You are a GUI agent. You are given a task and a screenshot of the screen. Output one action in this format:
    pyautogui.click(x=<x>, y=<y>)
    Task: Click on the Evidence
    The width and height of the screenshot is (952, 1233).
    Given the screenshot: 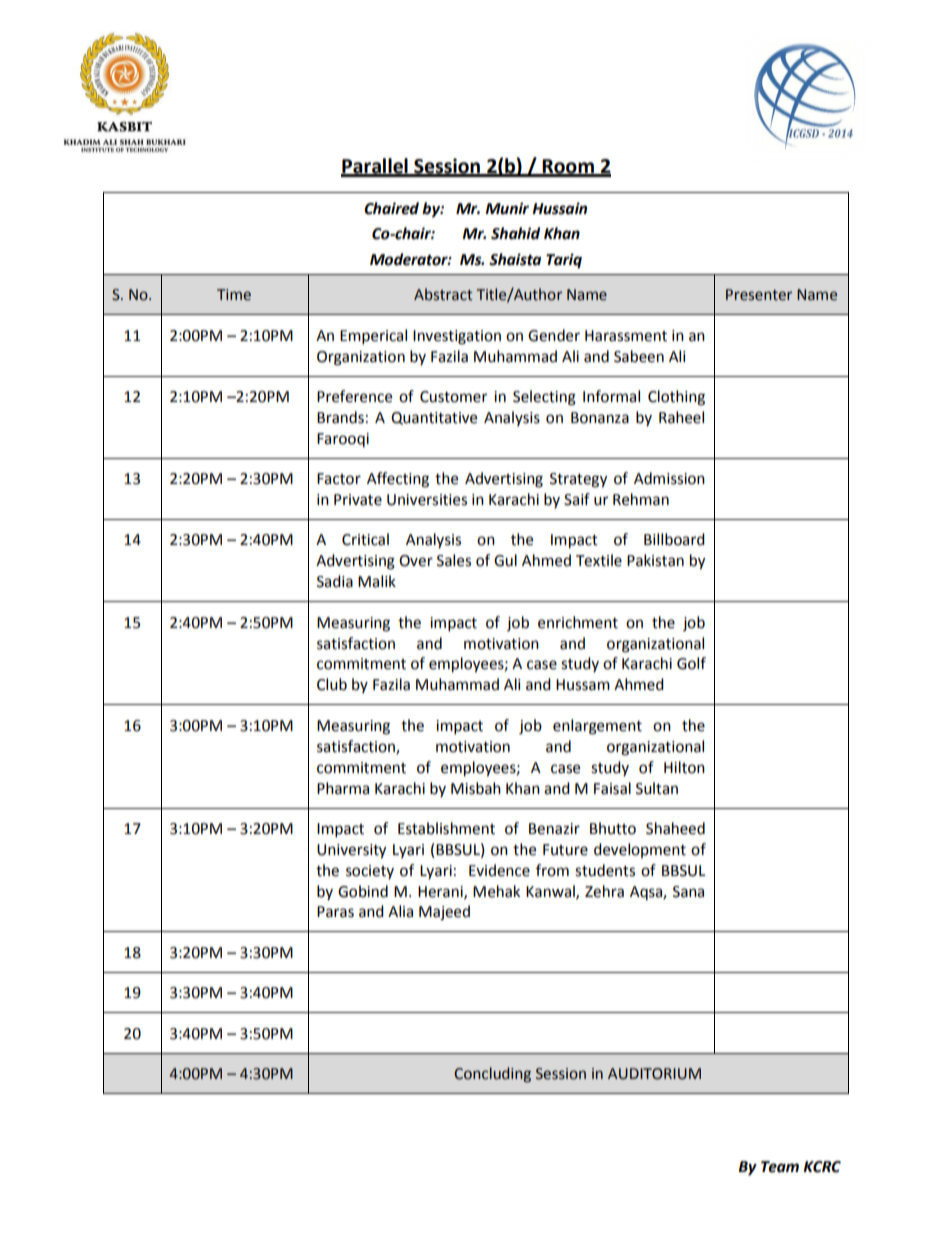 What is the action you would take?
    pyautogui.click(x=499, y=870)
